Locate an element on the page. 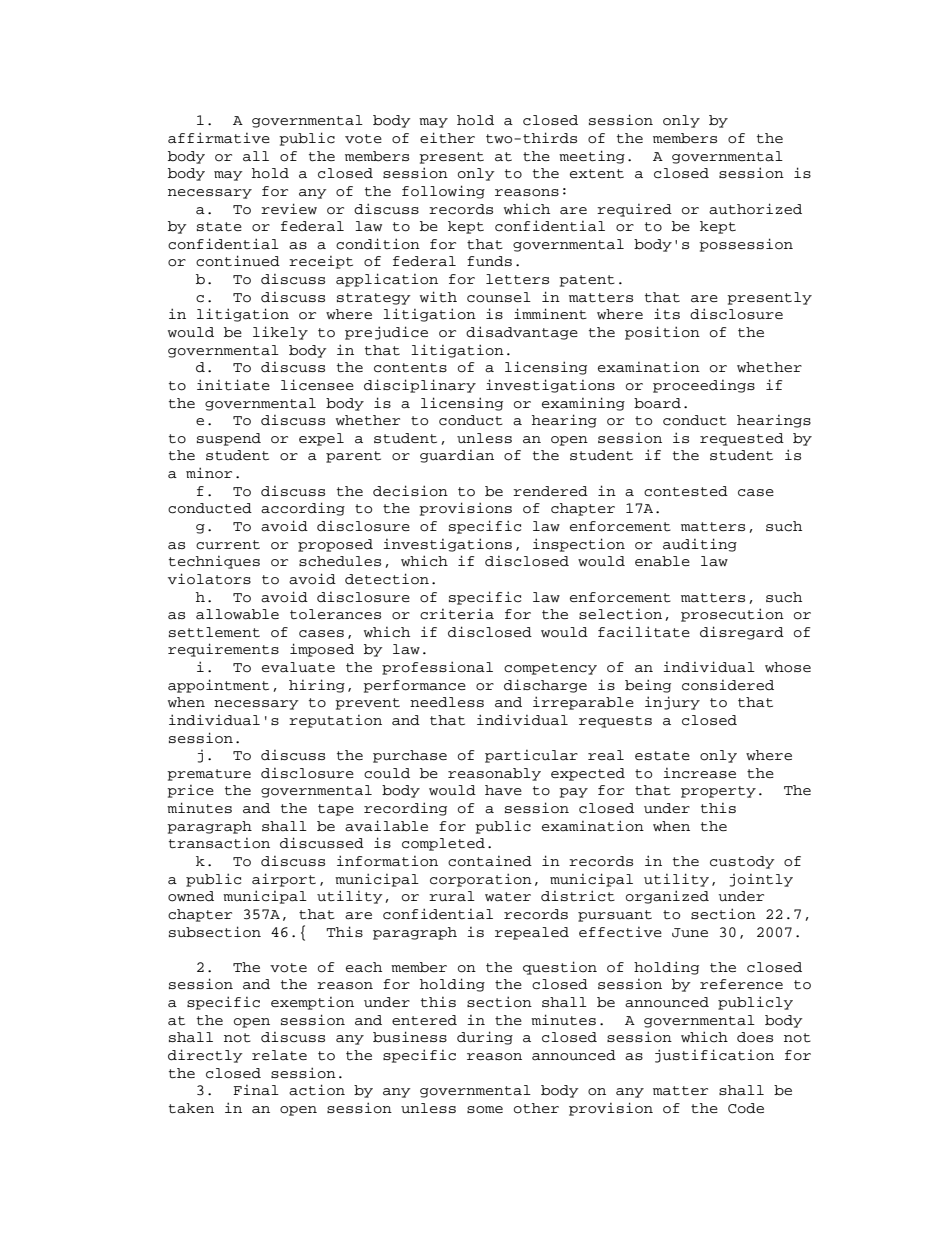  disciplinary is located at coordinates (420, 386).
